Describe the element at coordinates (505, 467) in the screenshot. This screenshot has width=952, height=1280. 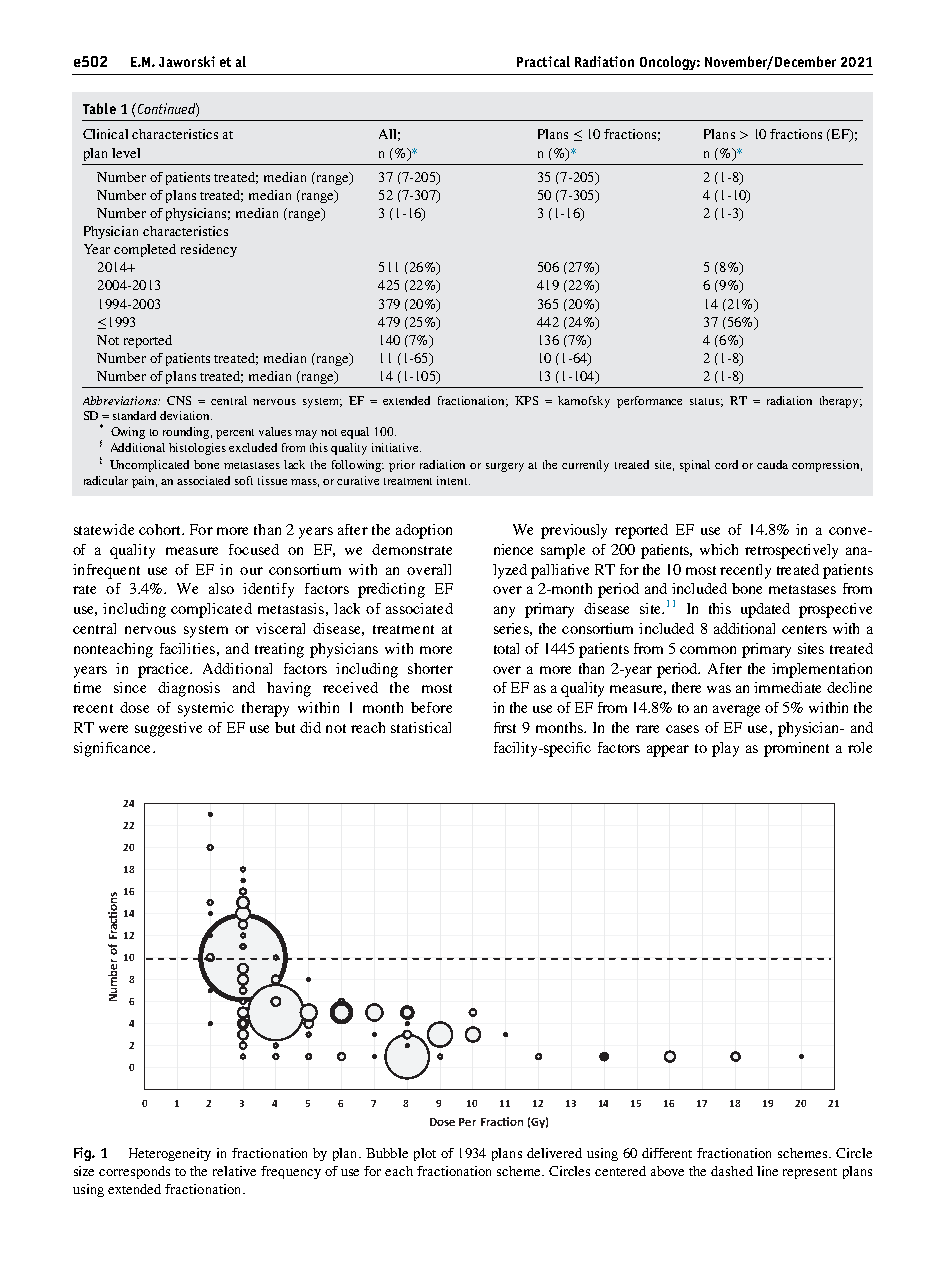
I see `surgery` at that location.
